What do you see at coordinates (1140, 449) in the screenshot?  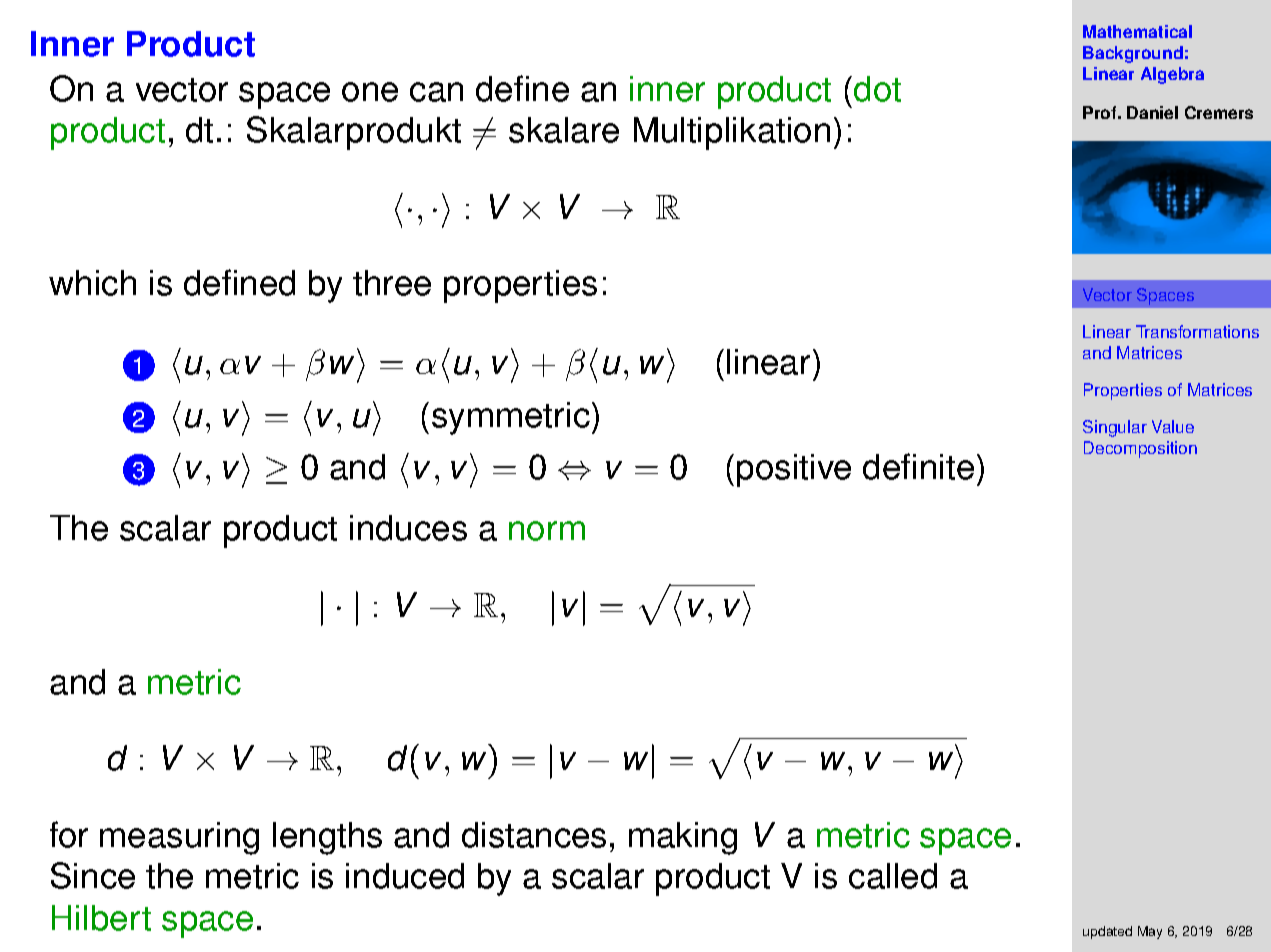 I see `Decomposition` at bounding box center [1140, 449].
